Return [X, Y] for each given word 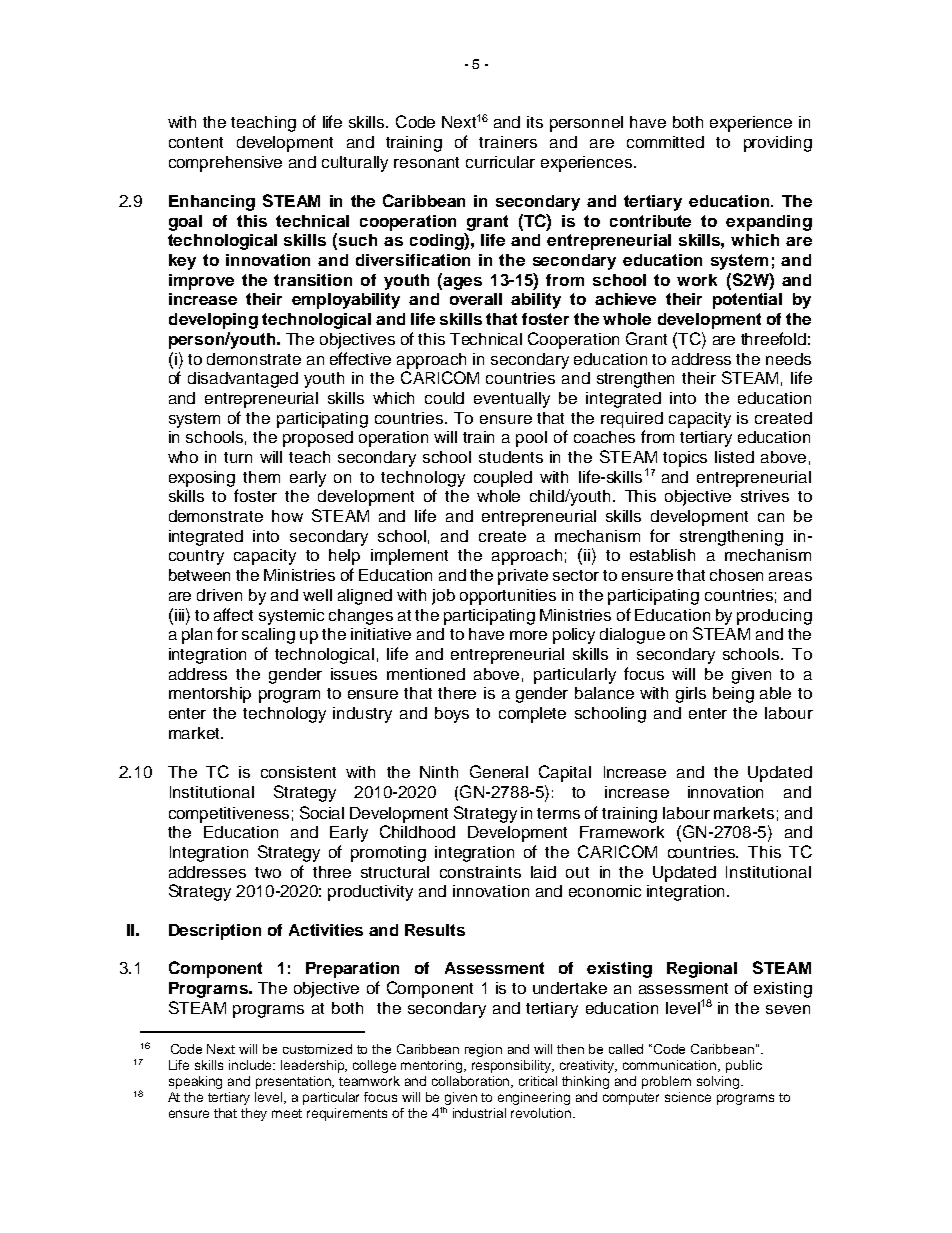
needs [788, 359]
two [268, 872]
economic [605, 891]
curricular [500, 162]
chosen [736, 575]
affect [233, 614]
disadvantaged [243, 380]
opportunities [508, 597]
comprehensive [225, 164]
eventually [512, 400]
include [252, 1065]
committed [665, 142]
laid [543, 872]
